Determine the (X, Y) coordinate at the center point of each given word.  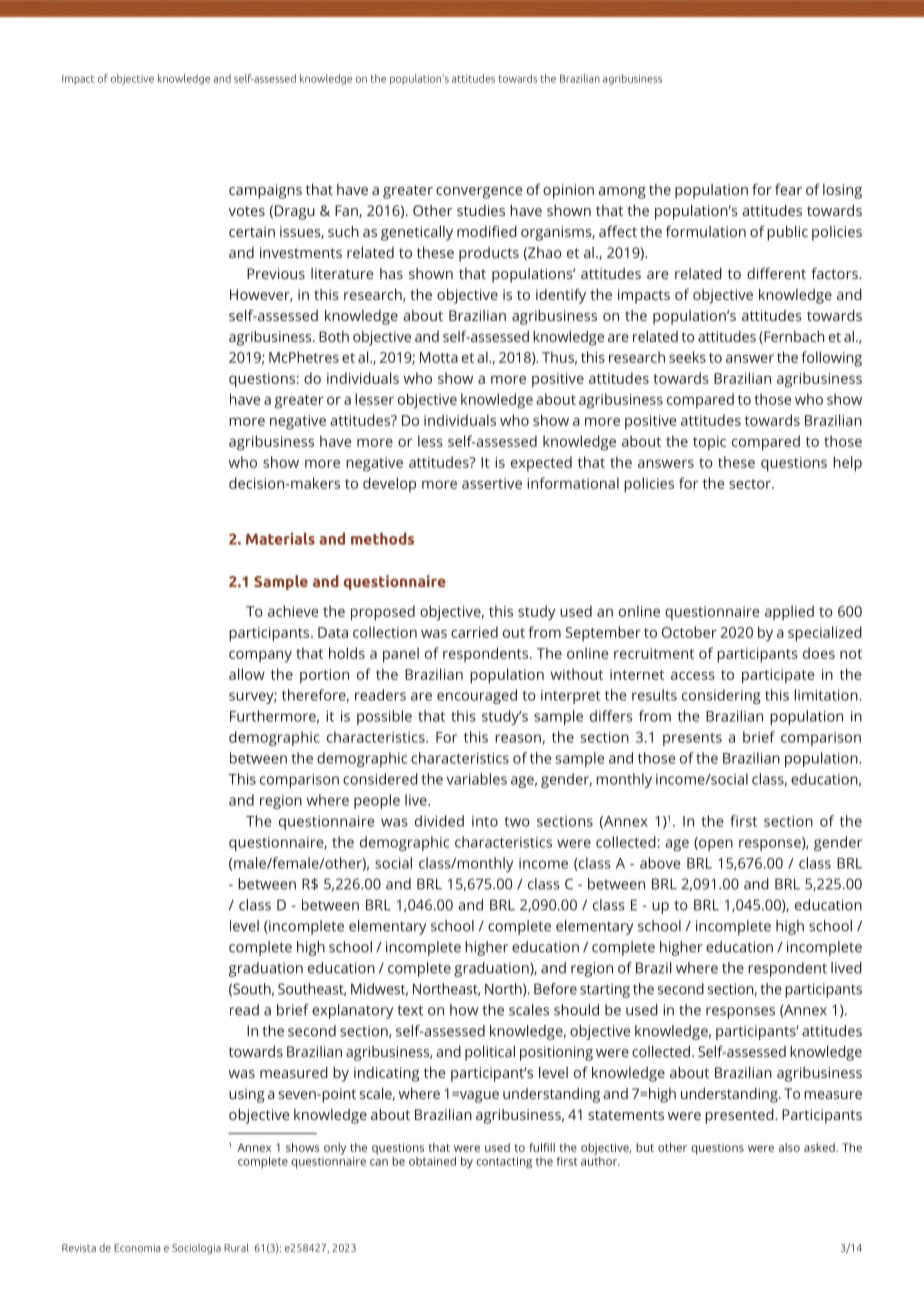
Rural (236, 1247)
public (787, 233)
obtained (432, 1161)
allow (247, 674)
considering (721, 696)
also (789, 1147)
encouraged (477, 696)
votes (247, 211)
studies (481, 210)
